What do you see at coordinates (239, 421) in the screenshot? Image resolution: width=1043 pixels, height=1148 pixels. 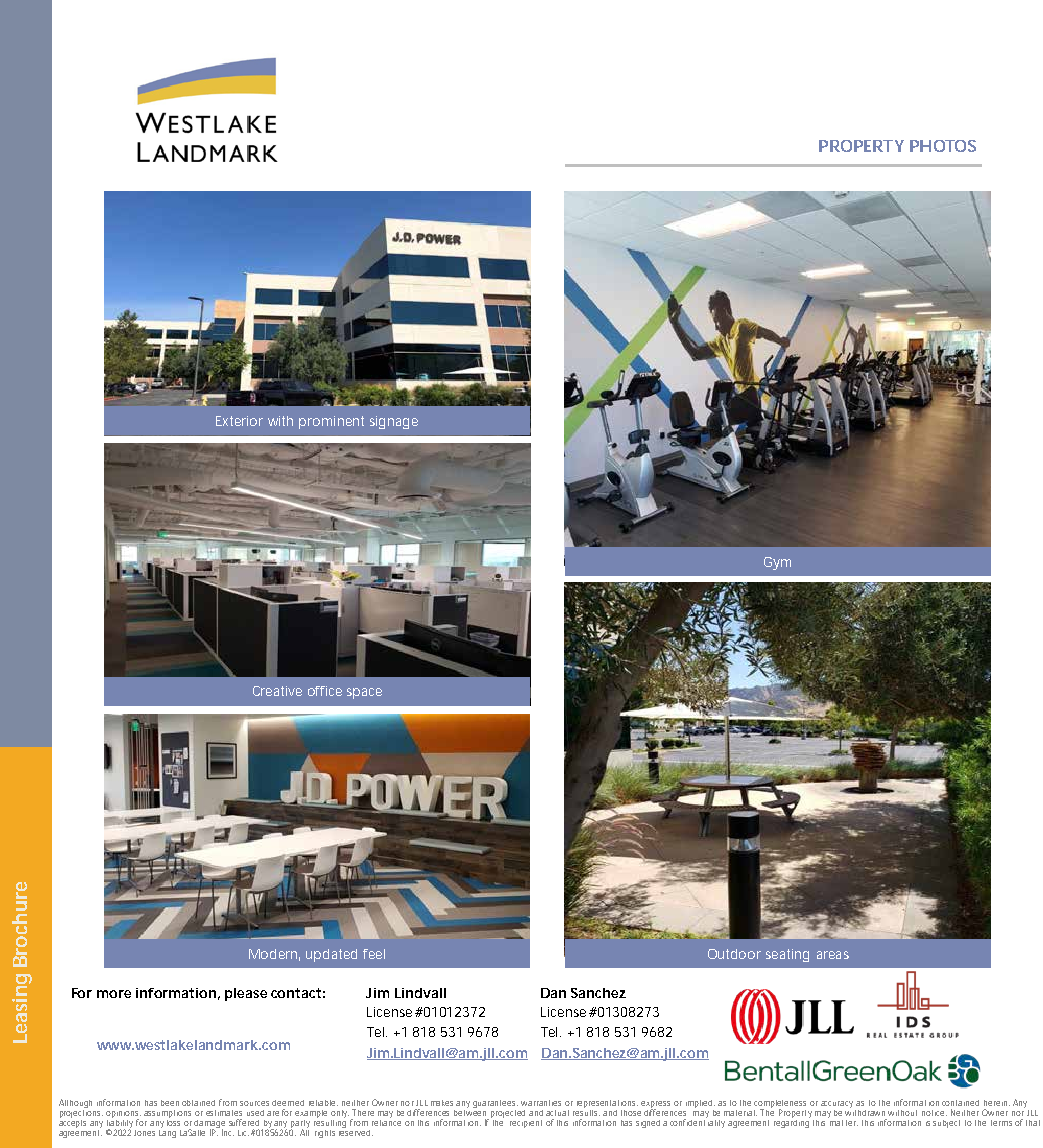 I see `Exterior` at bounding box center [239, 421].
